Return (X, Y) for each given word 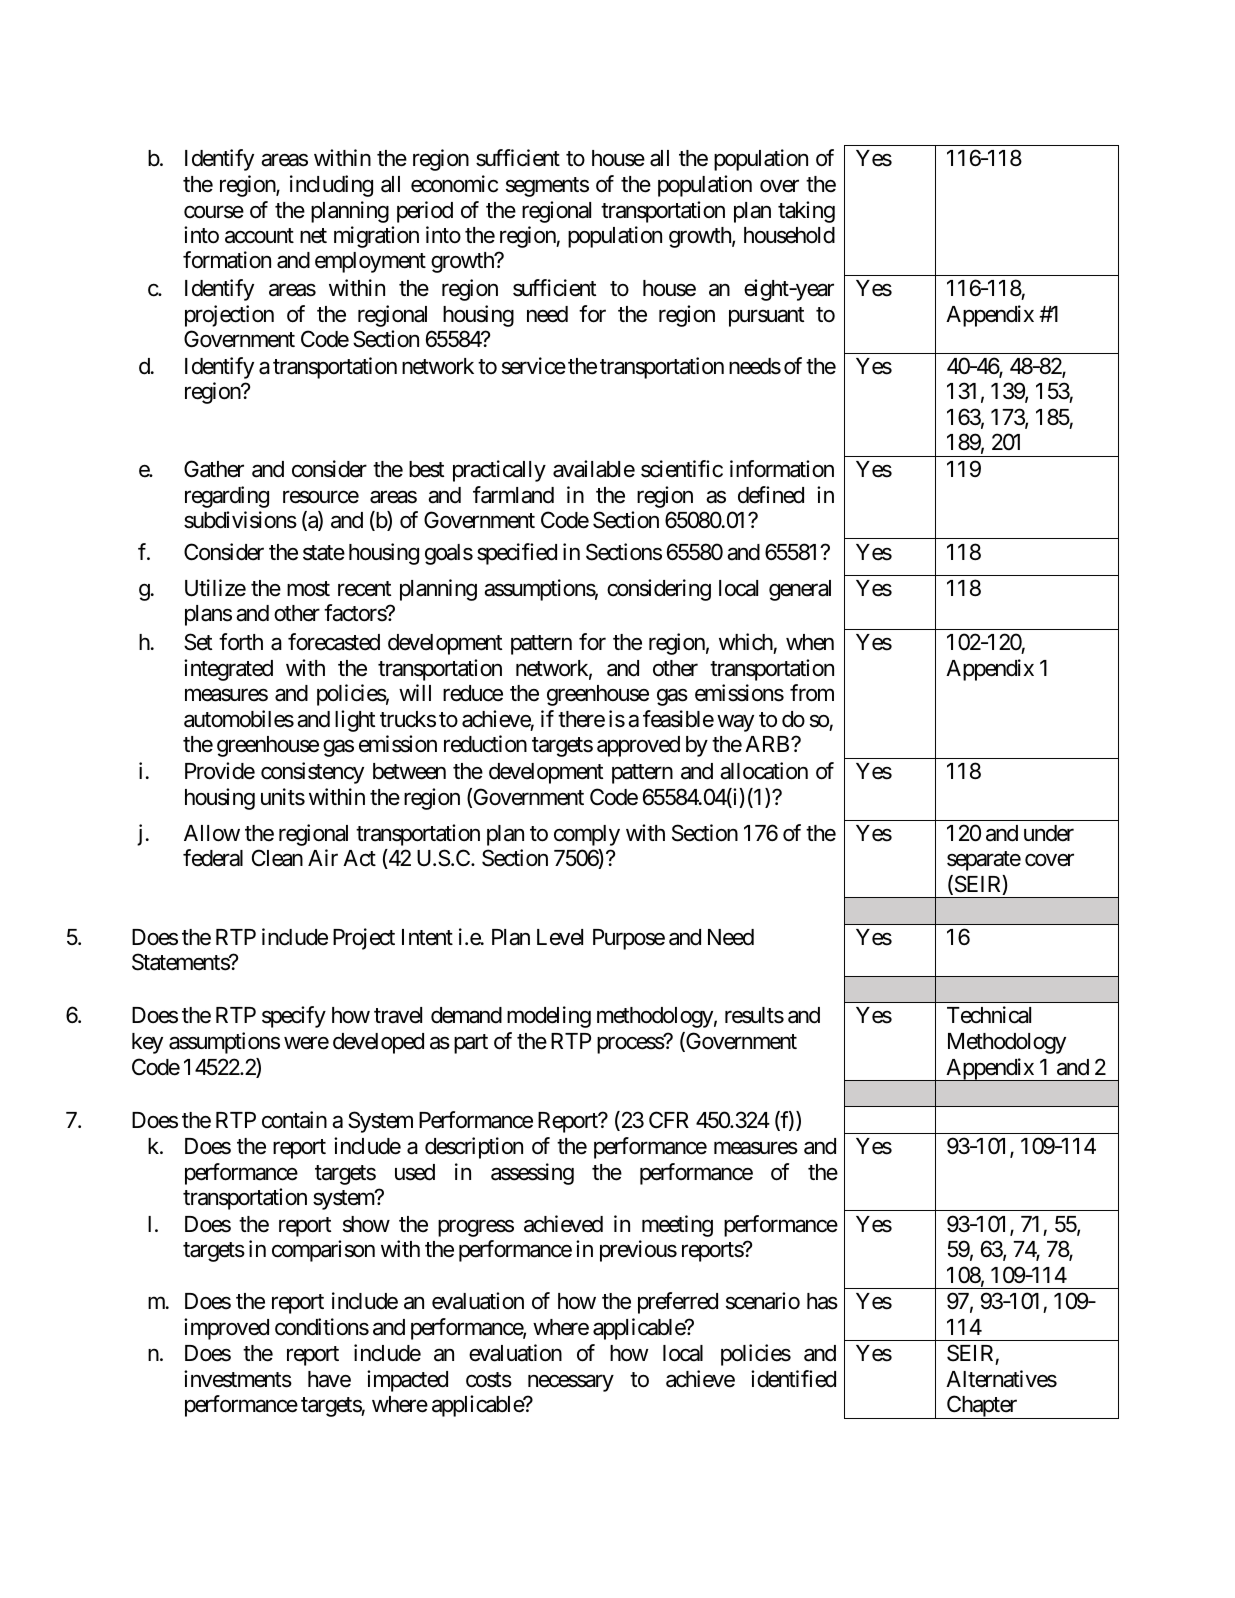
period (425, 212)
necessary (571, 1383)
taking (806, 212)
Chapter (981, 1407)
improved (226, 1329)
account (259, 236)
